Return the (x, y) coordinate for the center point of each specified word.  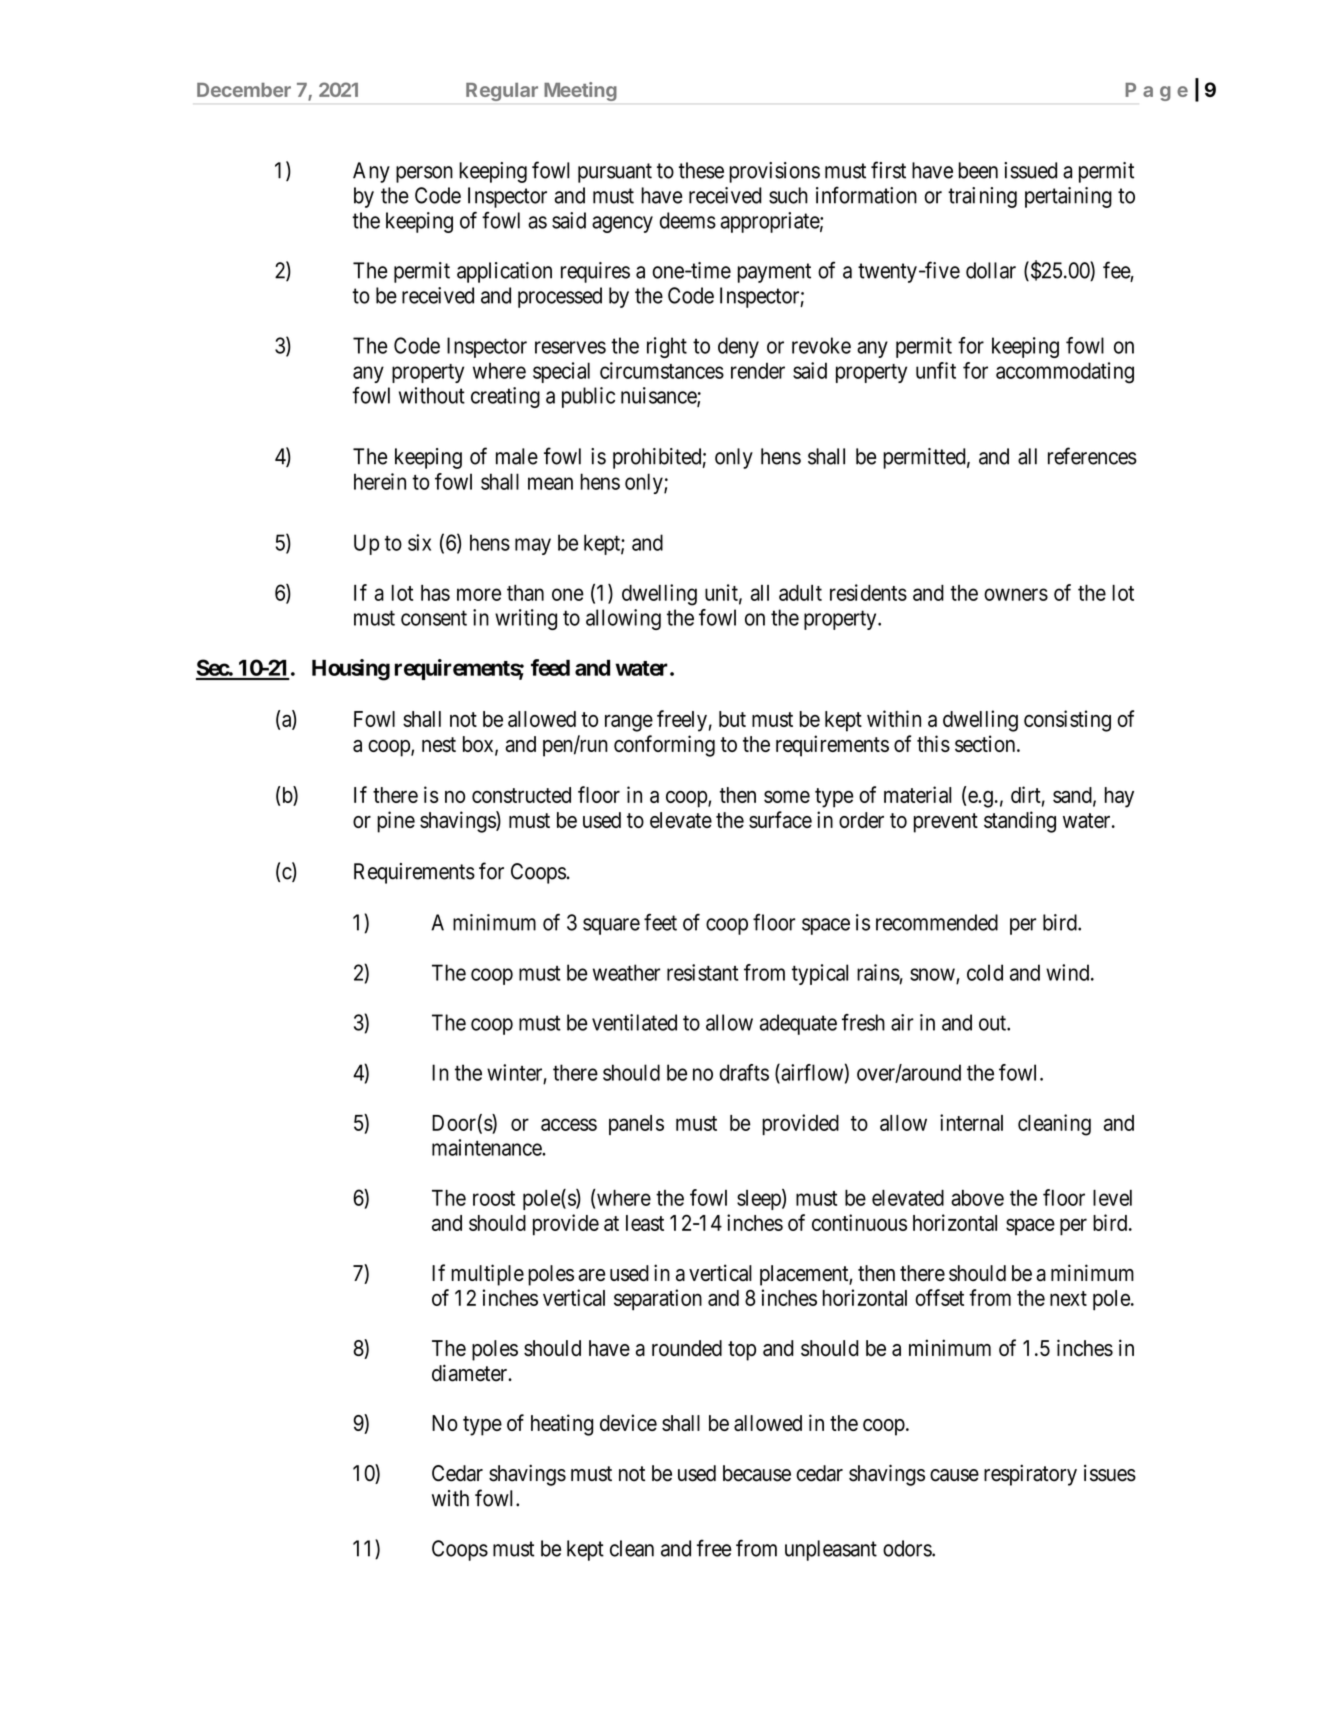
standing (1020, 822)
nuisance (659, 396)
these (701, 170)
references (1092, 456)
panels (636, 1125)
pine (396, 822)
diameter (471, 1373)
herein (380, 481)
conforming (664, 746)
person (424, 174)
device (628, 1422)
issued (1030, 170)
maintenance (487, 1147)
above (977, 1198)
